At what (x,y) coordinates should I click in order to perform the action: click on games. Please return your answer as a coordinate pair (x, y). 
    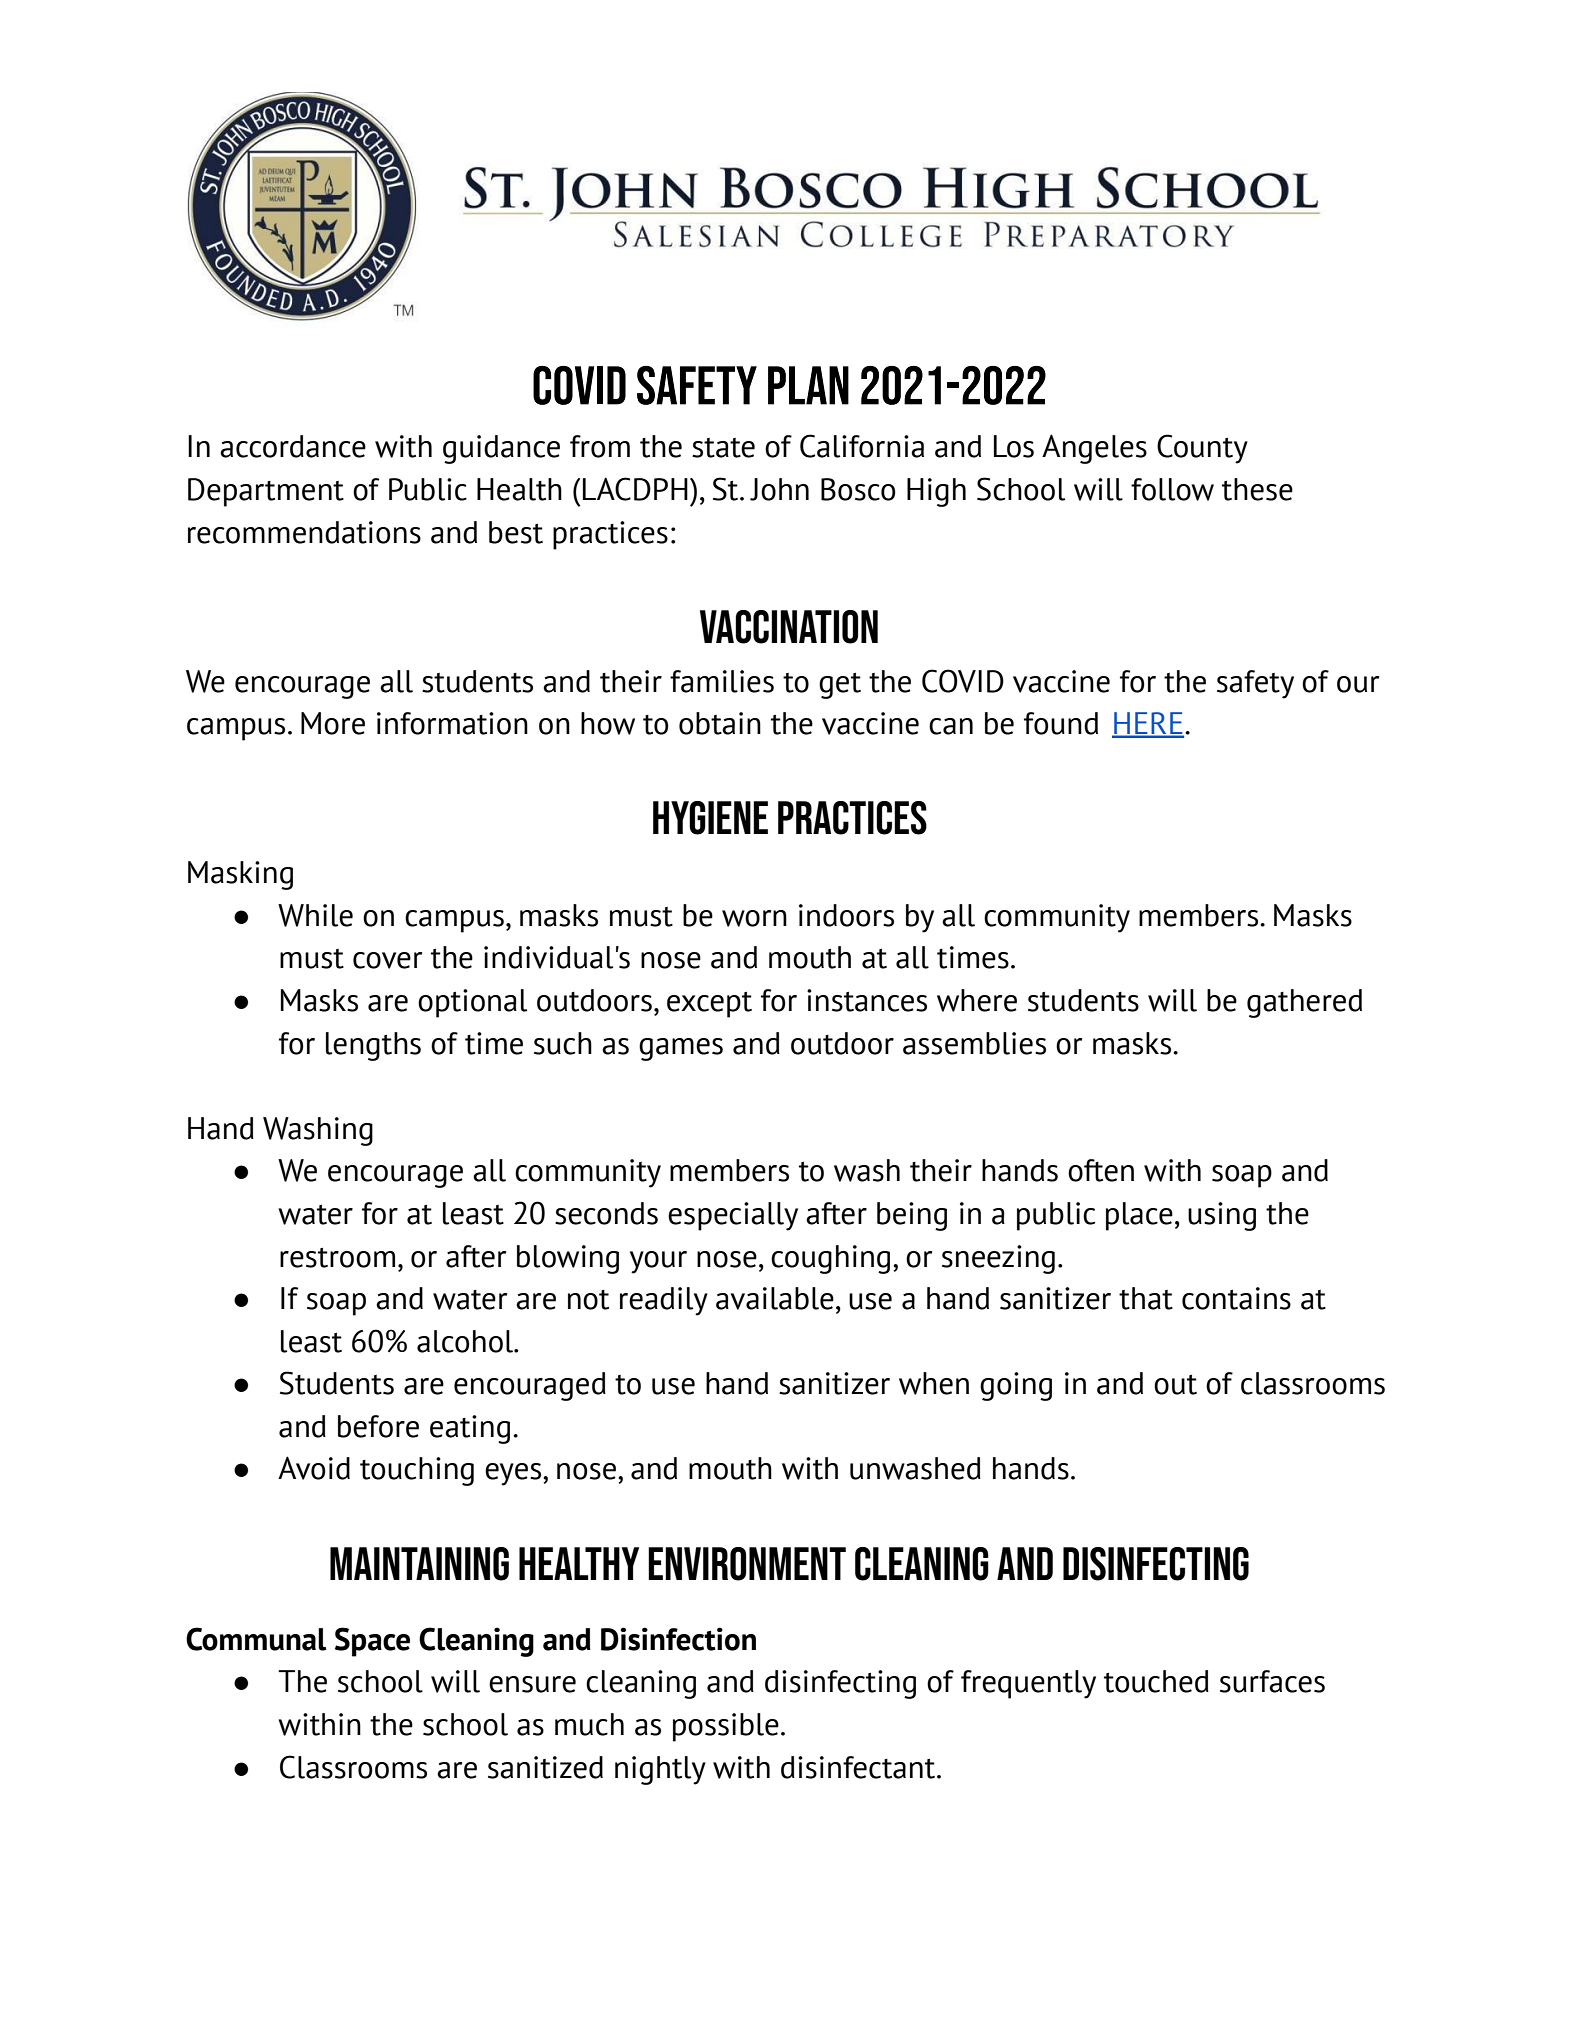
    Looking at the image, I should click on (681, 1049).
